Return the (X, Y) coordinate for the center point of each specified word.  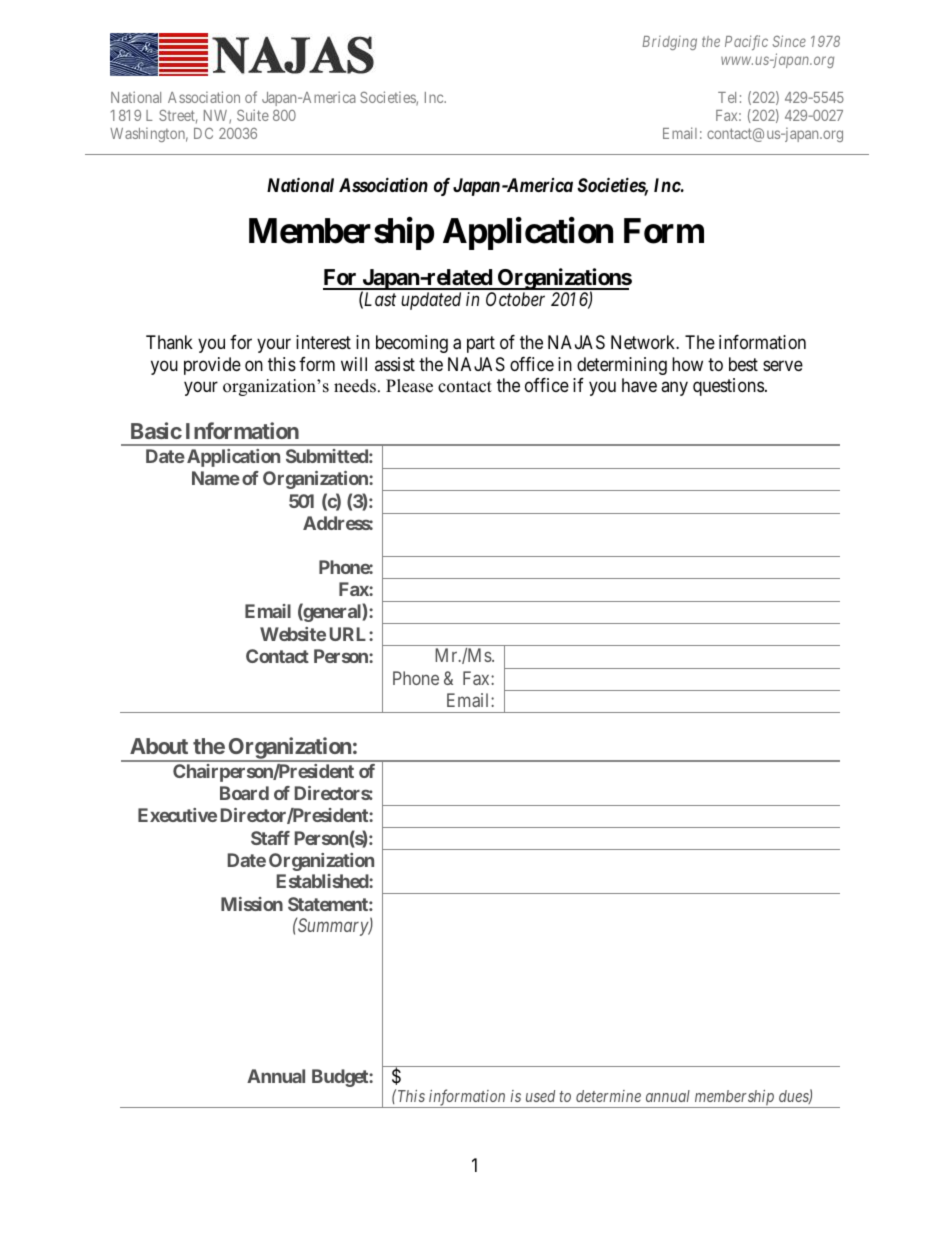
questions (728, 387)
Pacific (746, 42)
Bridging (669, 43)
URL (350, 634)
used (540, 1096)
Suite (253, 115)
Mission (252, 904)
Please (409, 386)
